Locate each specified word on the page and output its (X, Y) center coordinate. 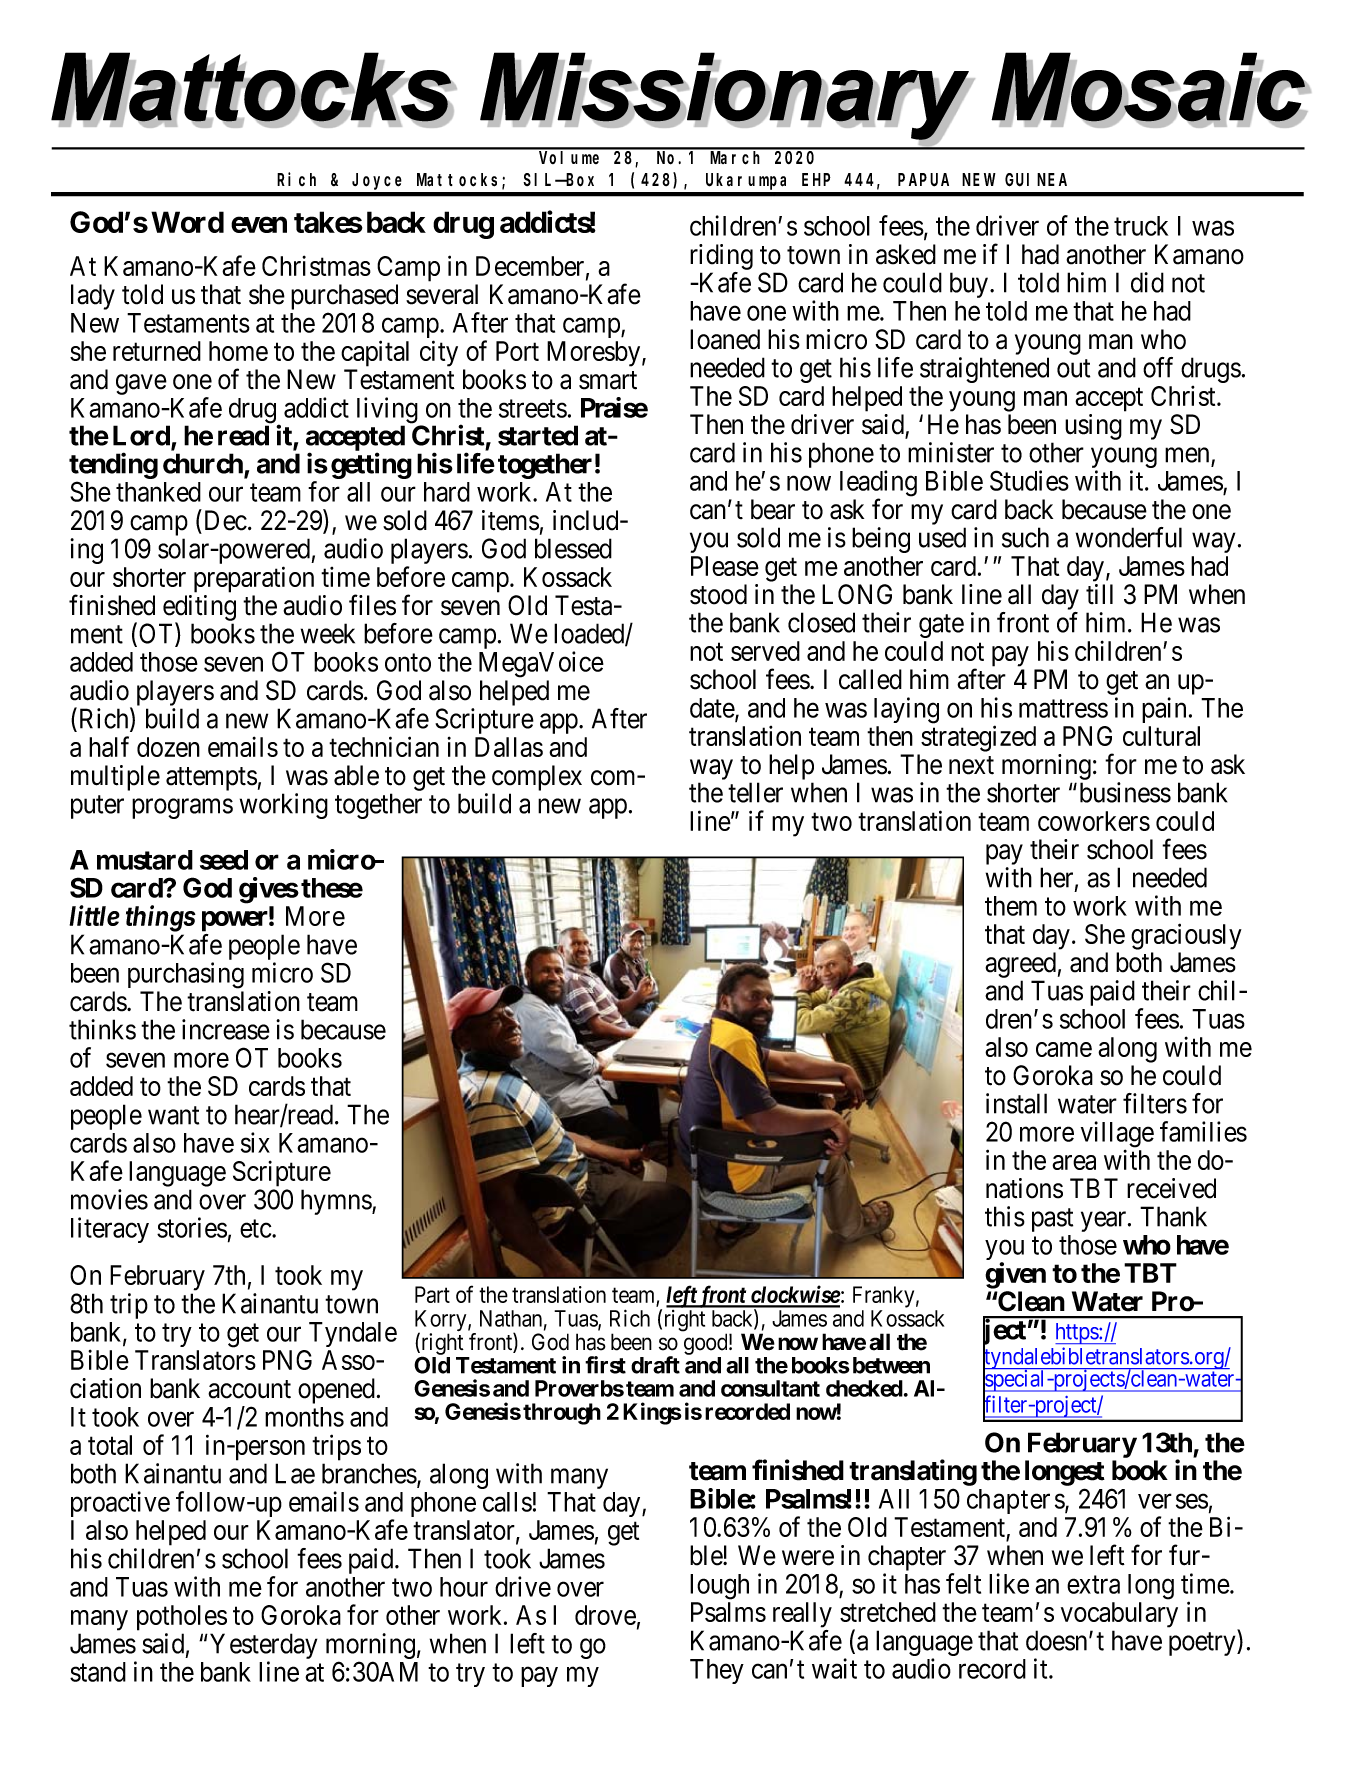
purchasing (186, 975)
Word (187, 222)
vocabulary (1119, 1615)
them (1011, 906)
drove (605, 1615)
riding (721, 257)
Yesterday (263, 1647)
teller (755, 792)
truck (1141, 226)
